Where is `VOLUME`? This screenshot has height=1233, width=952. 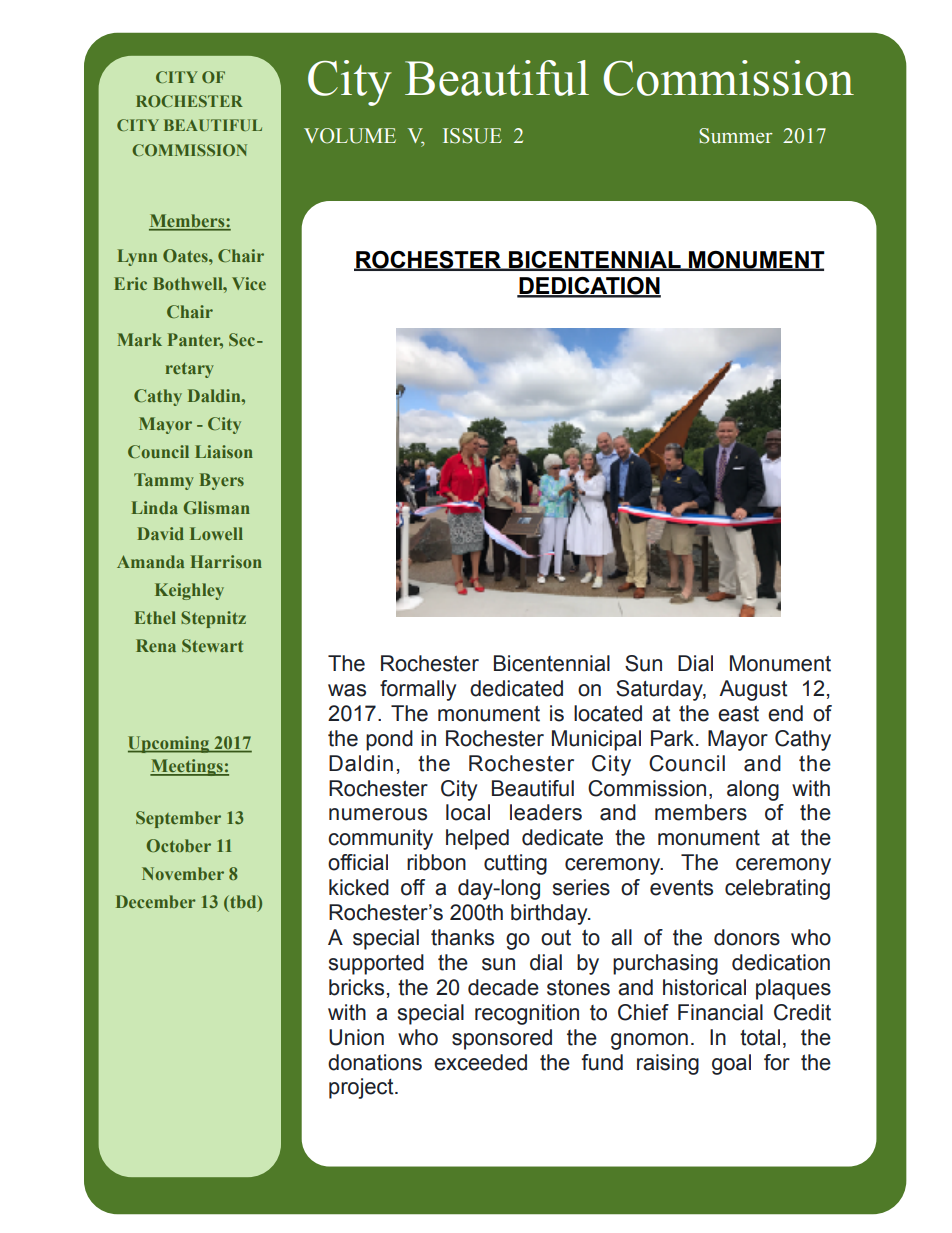 VOLUME is located at coordinates (350, 136).
